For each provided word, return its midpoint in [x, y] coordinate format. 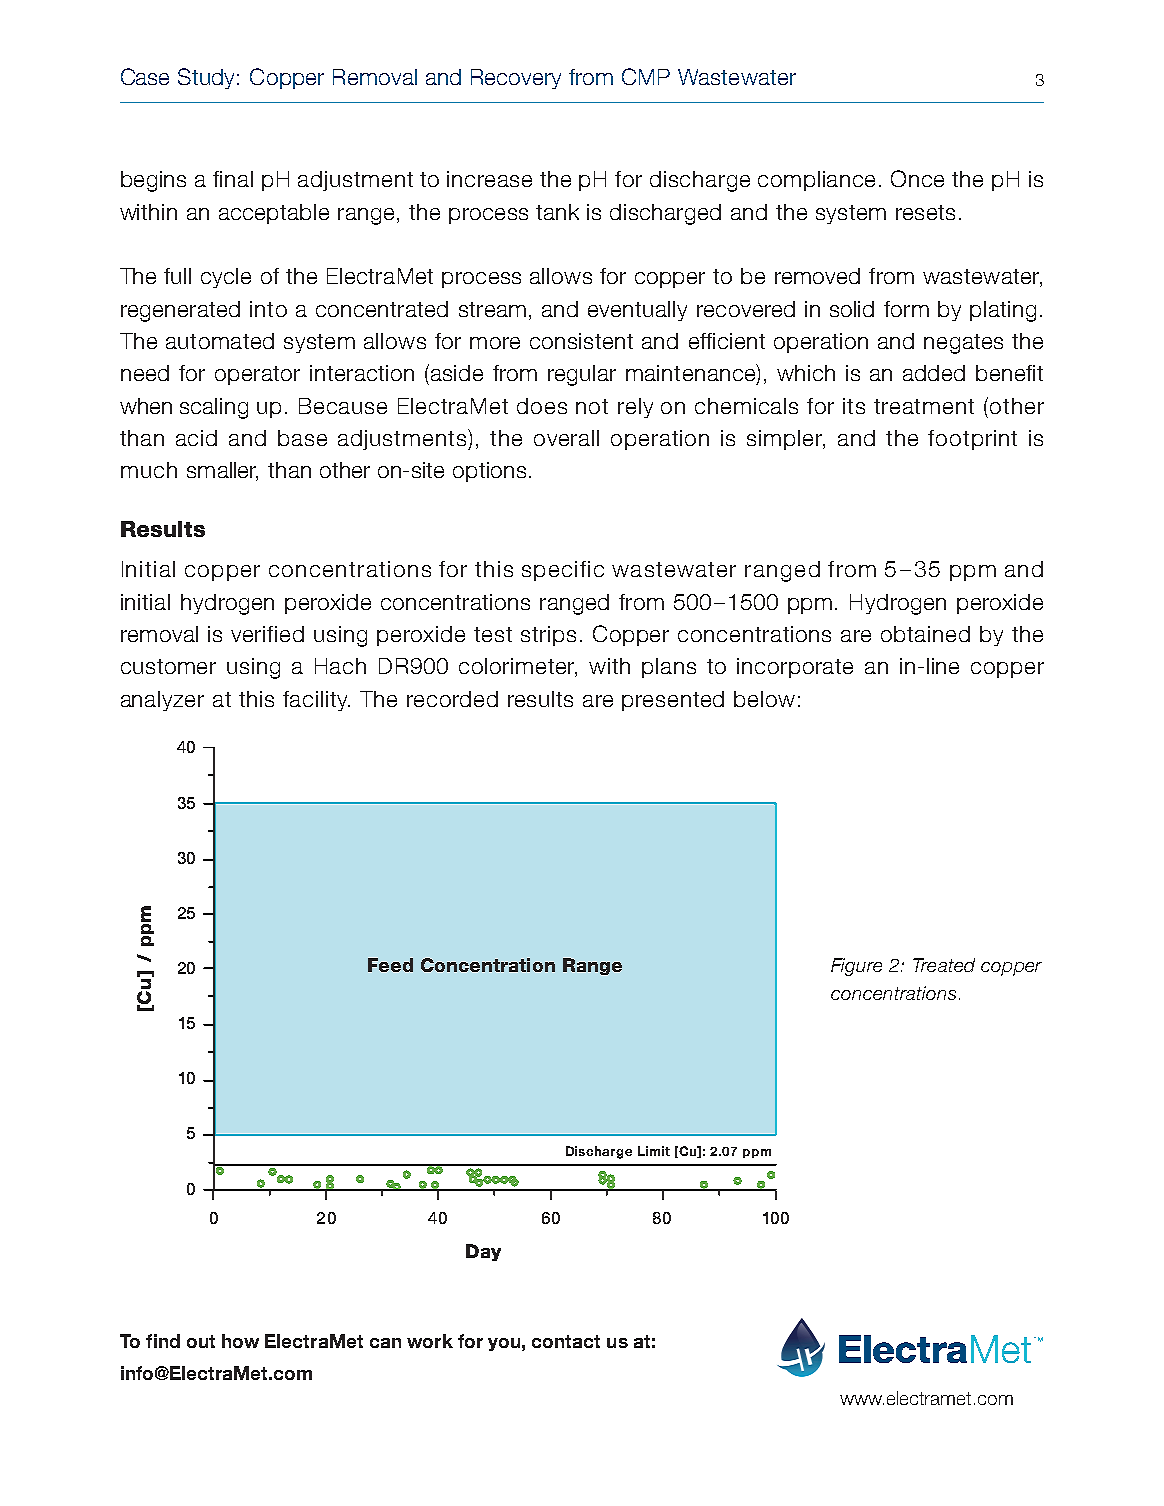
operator [257, 375]
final [233, 179]
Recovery [516, 79]
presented [673, 701]
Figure [856, 967]
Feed [390, 965]
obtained [925, 634]
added [934, 373]
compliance [816, 181]
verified [267, 634]
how [240, 1341]
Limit [654, 1151]
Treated [944, 965]
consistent [581, 341]
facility [316, 701]
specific [563, 571]
